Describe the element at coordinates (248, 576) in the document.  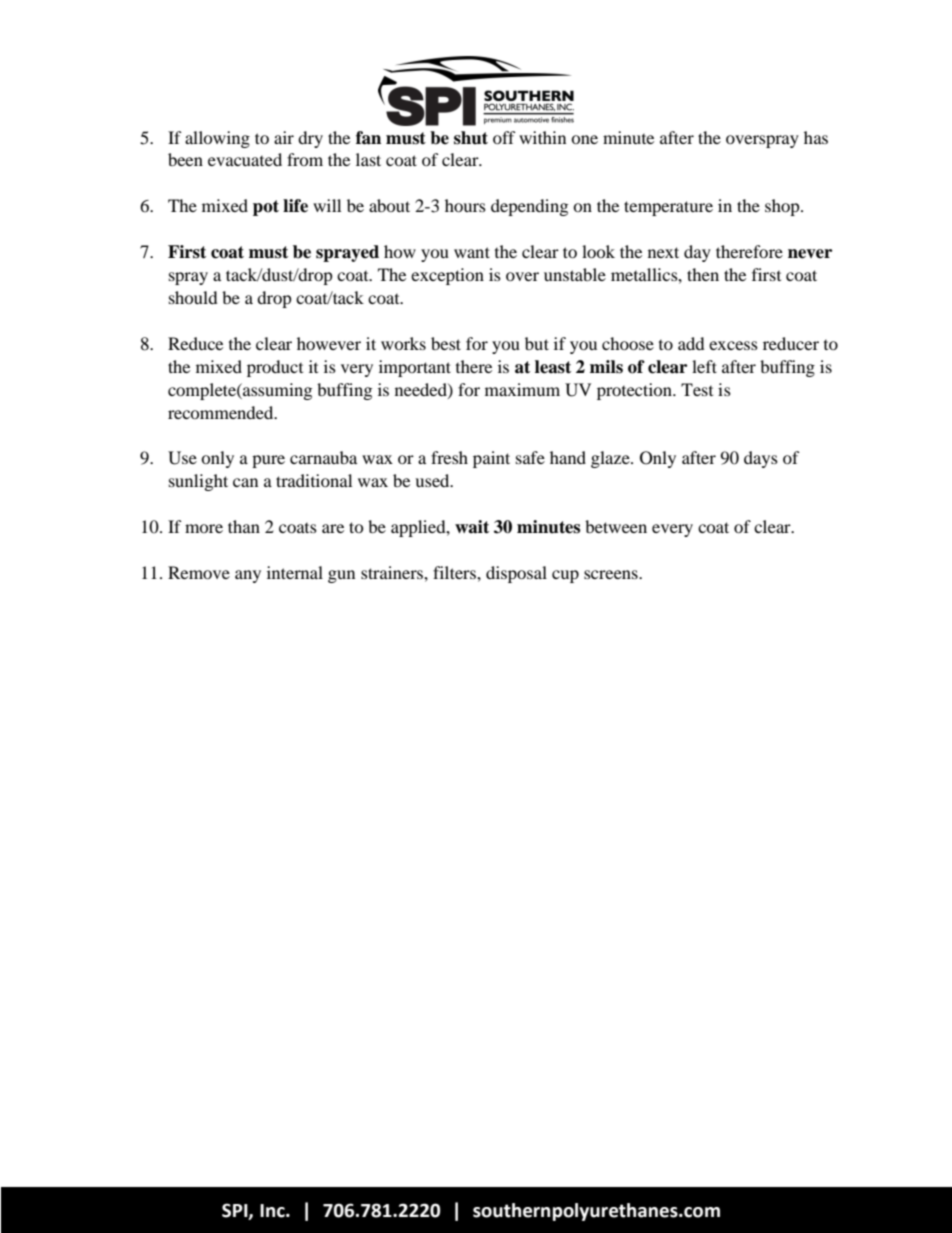
I see `any` at that location.
